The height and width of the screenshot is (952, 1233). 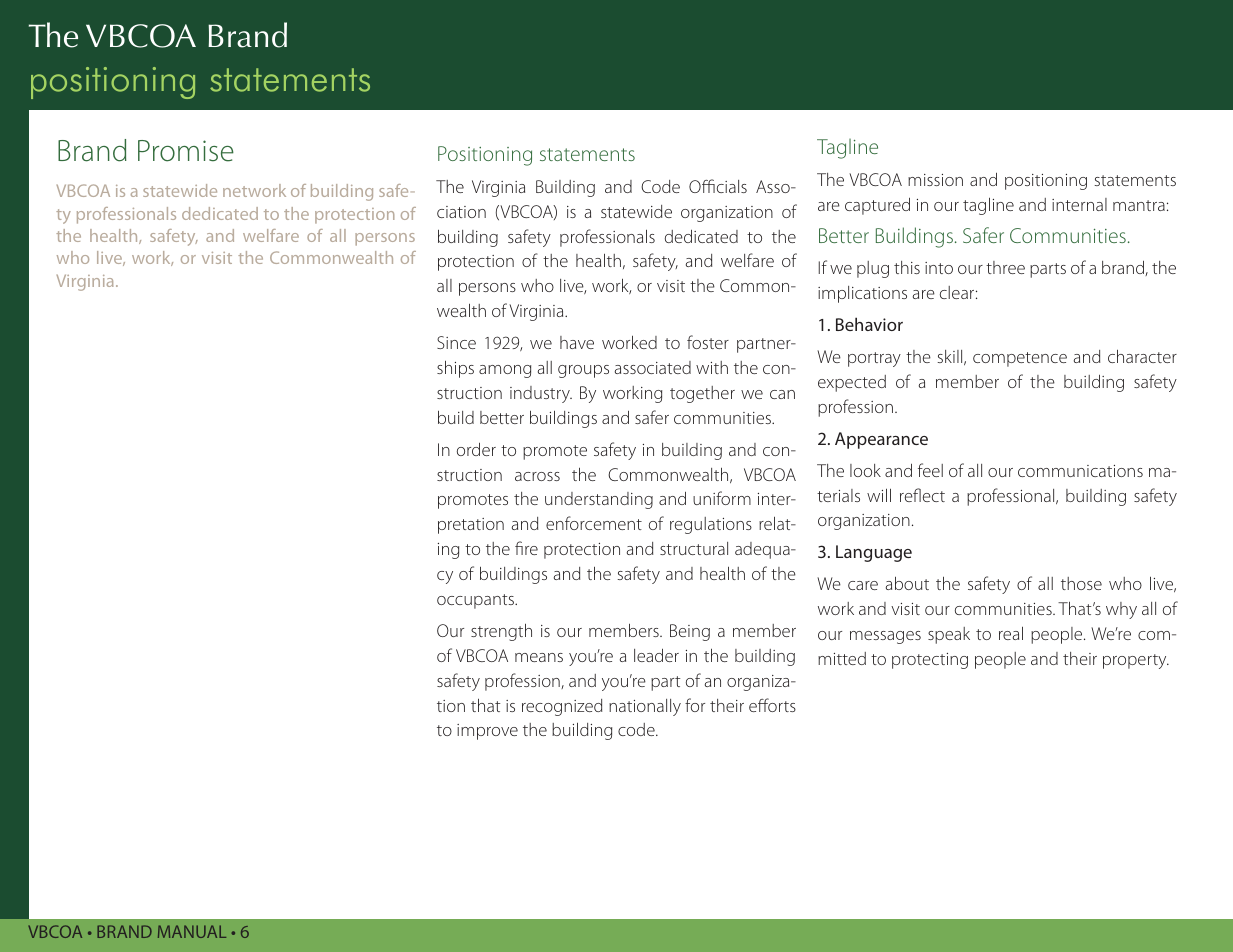 What do you see at coordinates (526, 548) in the screenshot?
I see `fire` at bounding box center [526, 548].
